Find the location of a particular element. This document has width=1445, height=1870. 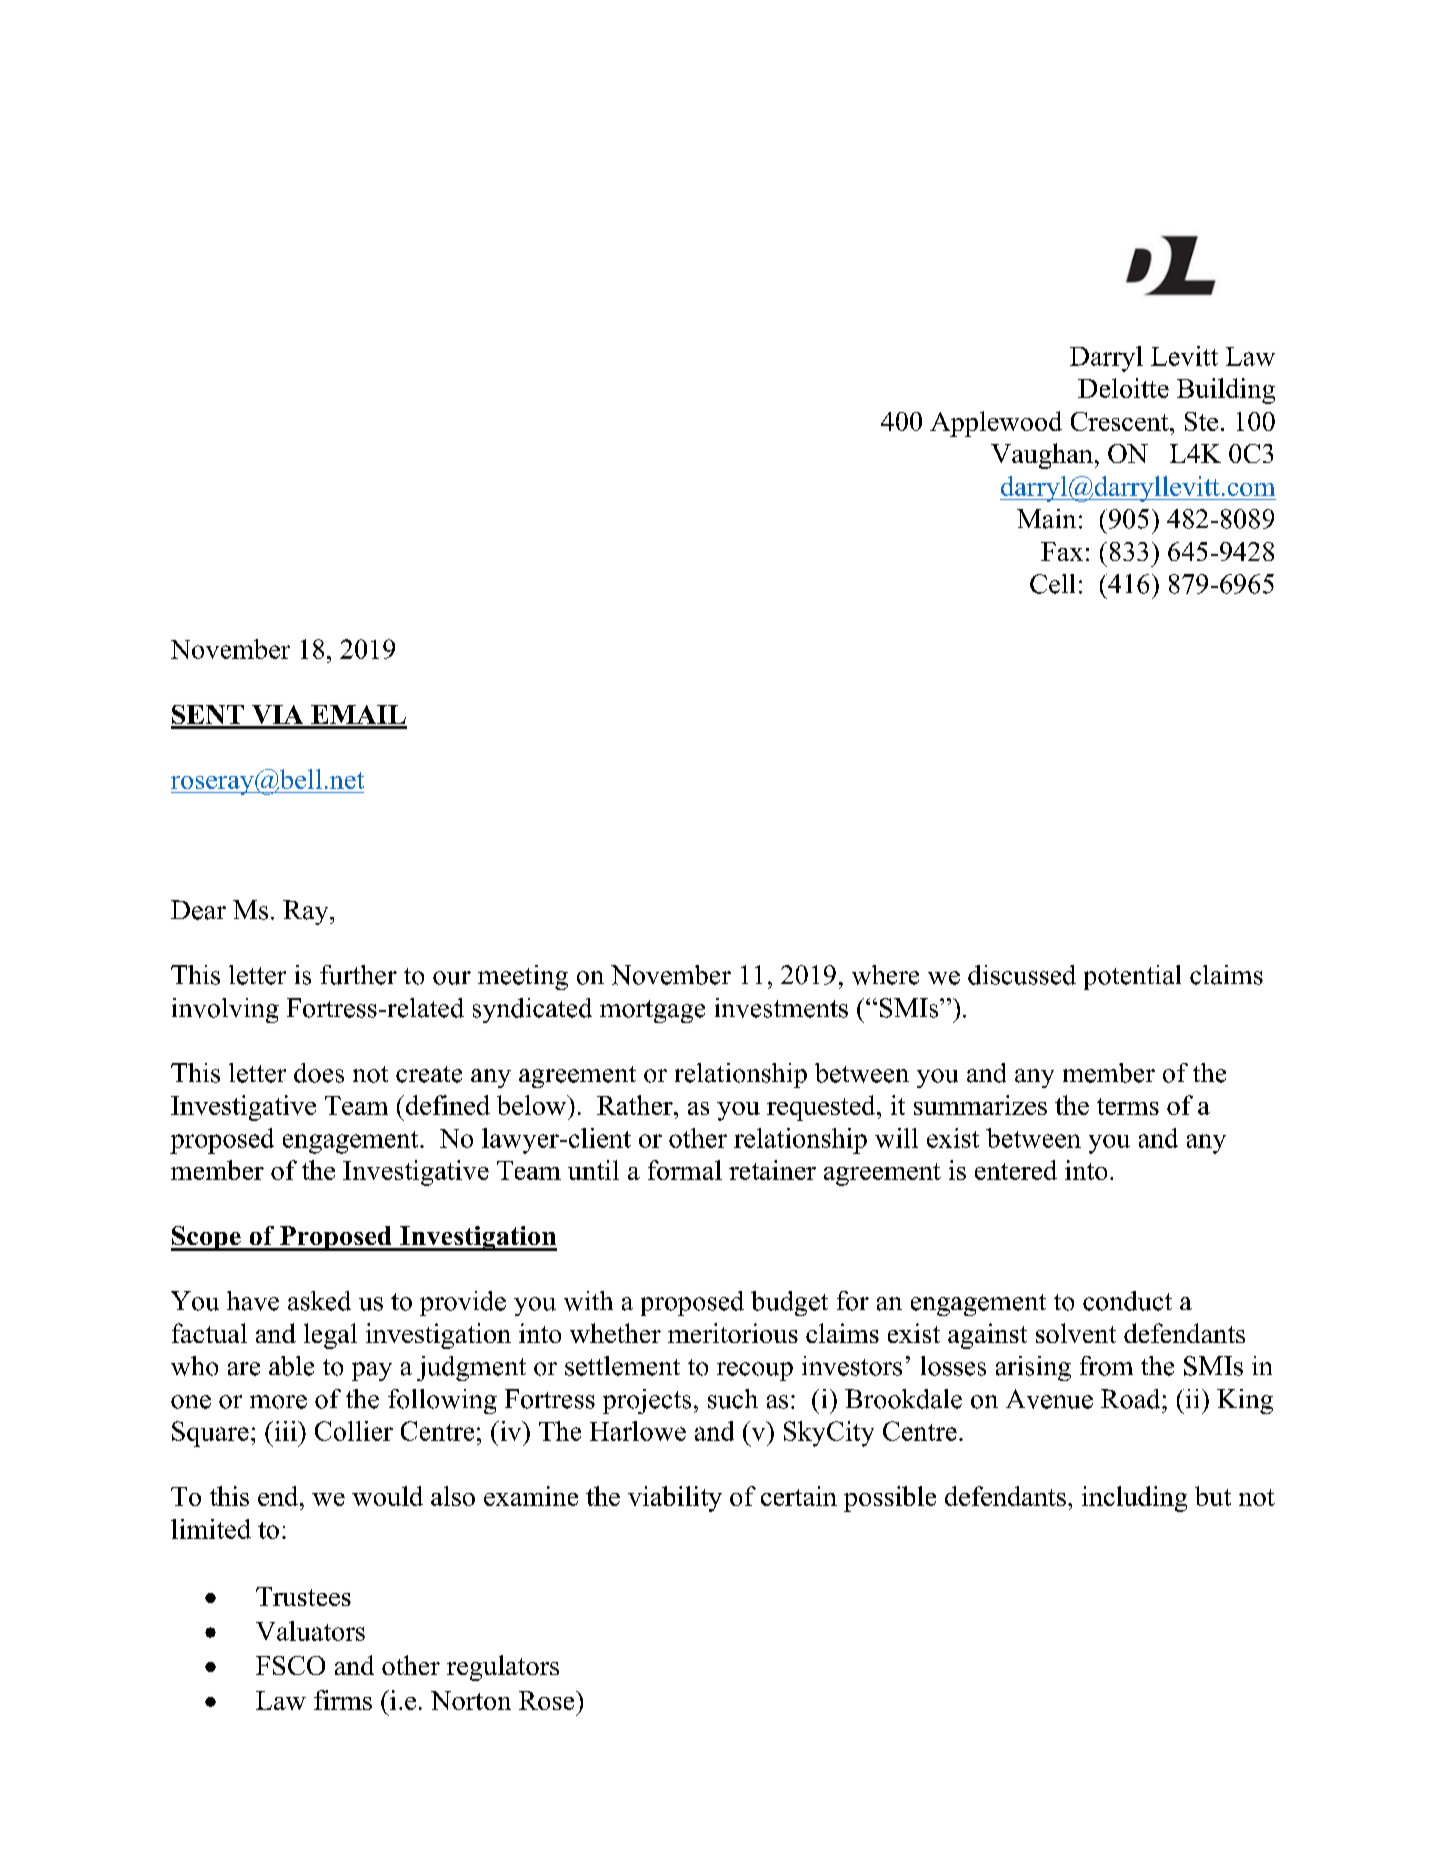

regulators is located at coordinates (503, 1668).
